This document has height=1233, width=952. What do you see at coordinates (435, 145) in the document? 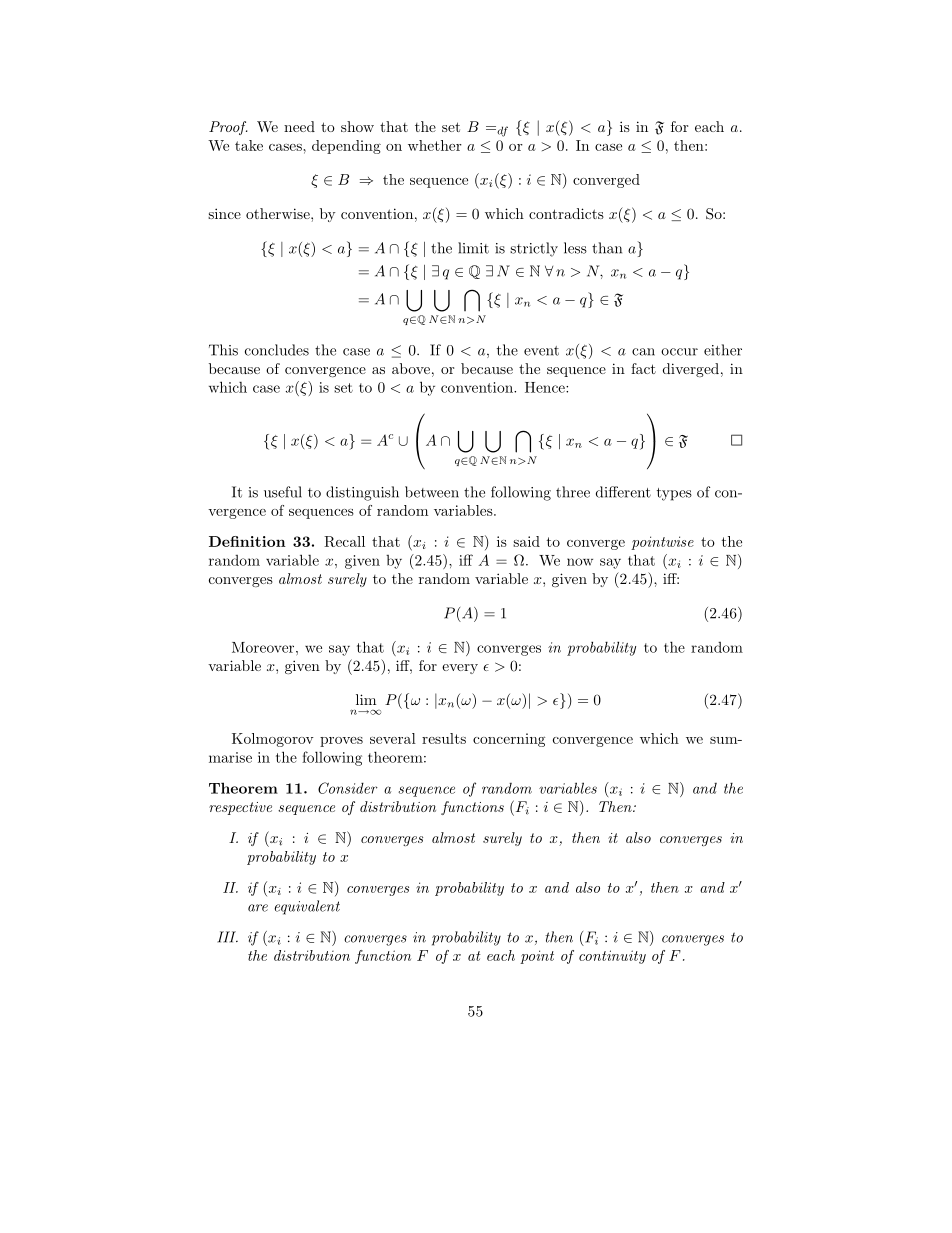
I see `whether` at bounding box center [435, 145].
